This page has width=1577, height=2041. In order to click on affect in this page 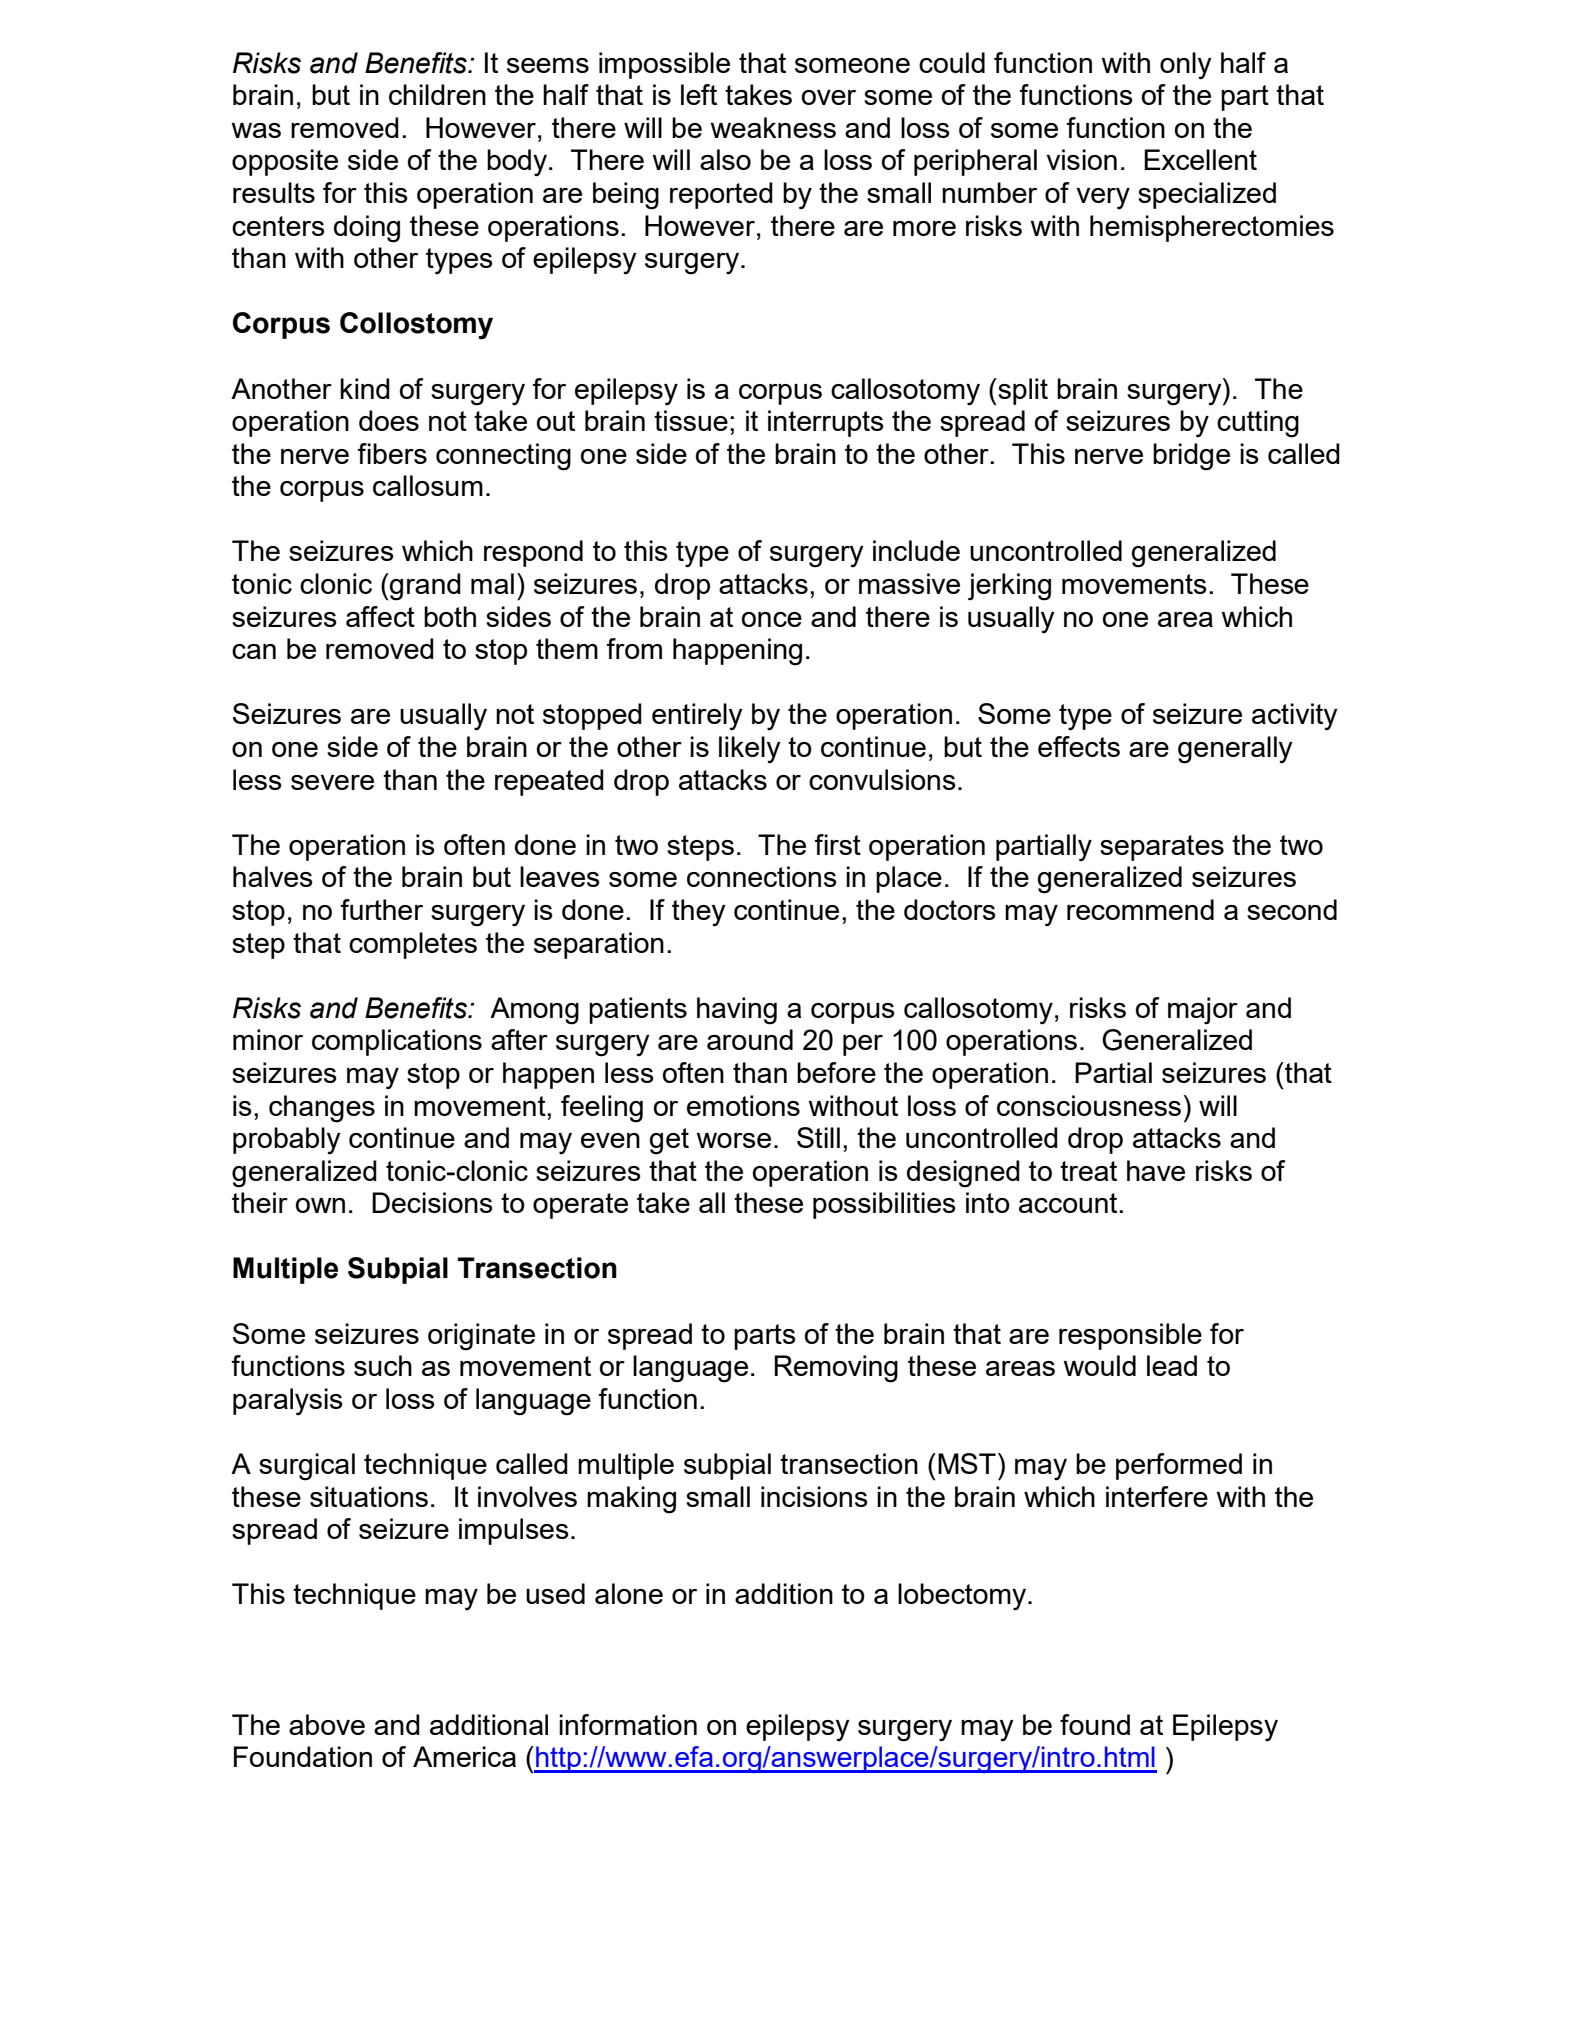, I will do `click(380, 616)`.
